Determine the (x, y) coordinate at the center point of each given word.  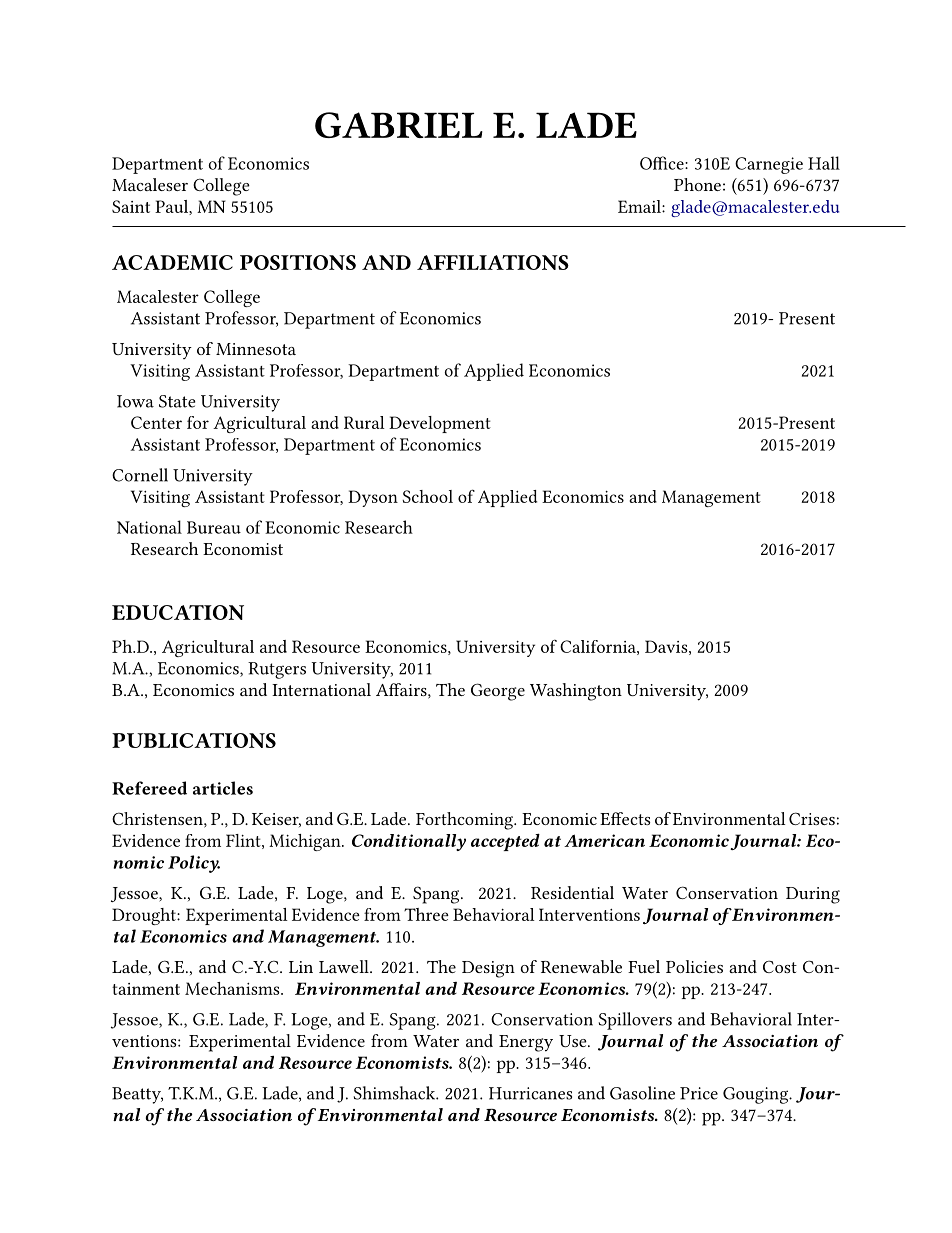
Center (156, 422)
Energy (526, 1043)
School (427, 496)
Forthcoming (465, 821)
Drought (145, 916)
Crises (812, 818)
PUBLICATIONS (194, 740)
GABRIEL (399, 125)
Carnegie (769, 165)
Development (440, 424)
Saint (131, 206)
